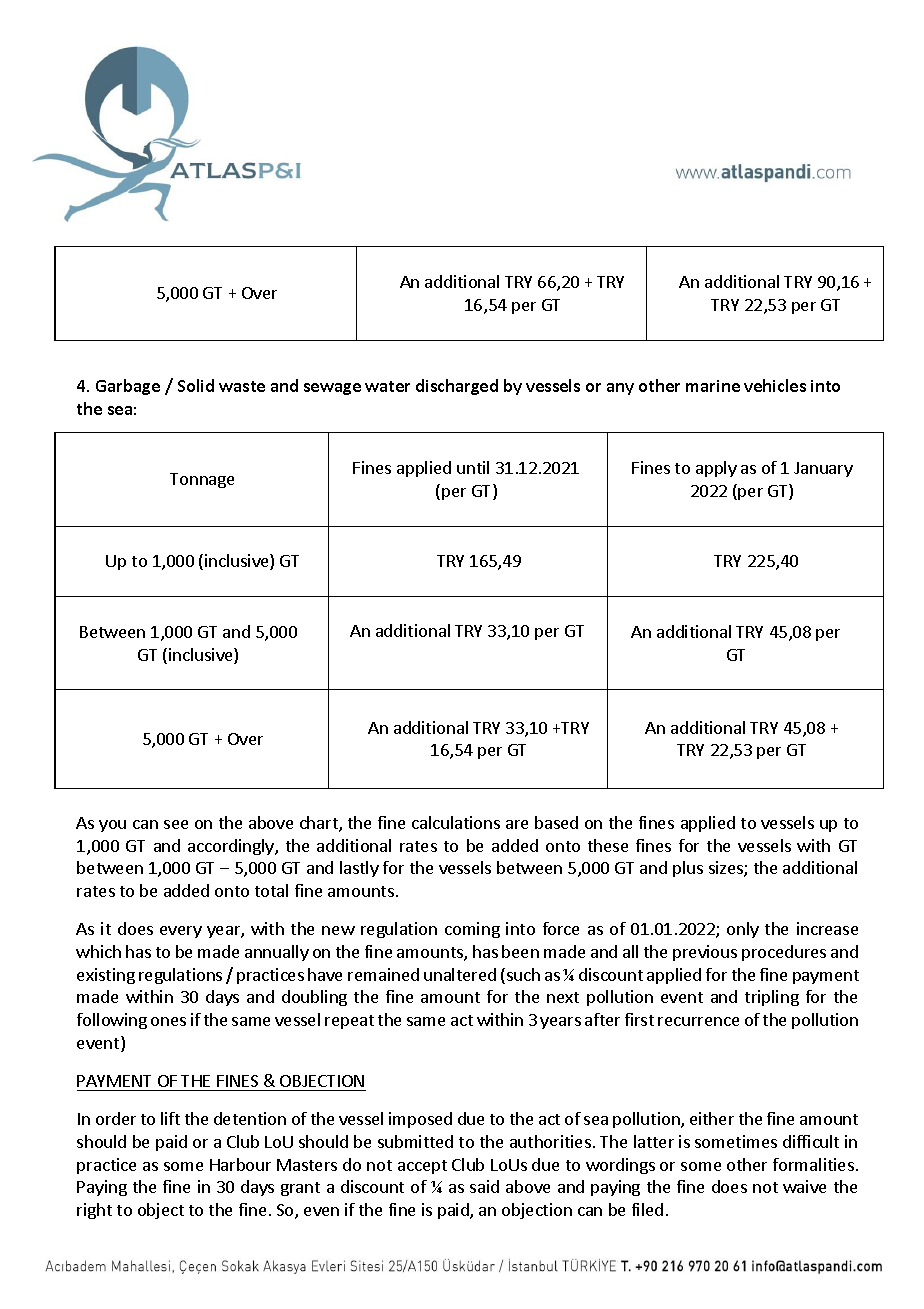 The width and height of the screenshot is (924, 1309). Describe the element at coordinates (713, 386) in the screenshot. I see `marine` at that location.
